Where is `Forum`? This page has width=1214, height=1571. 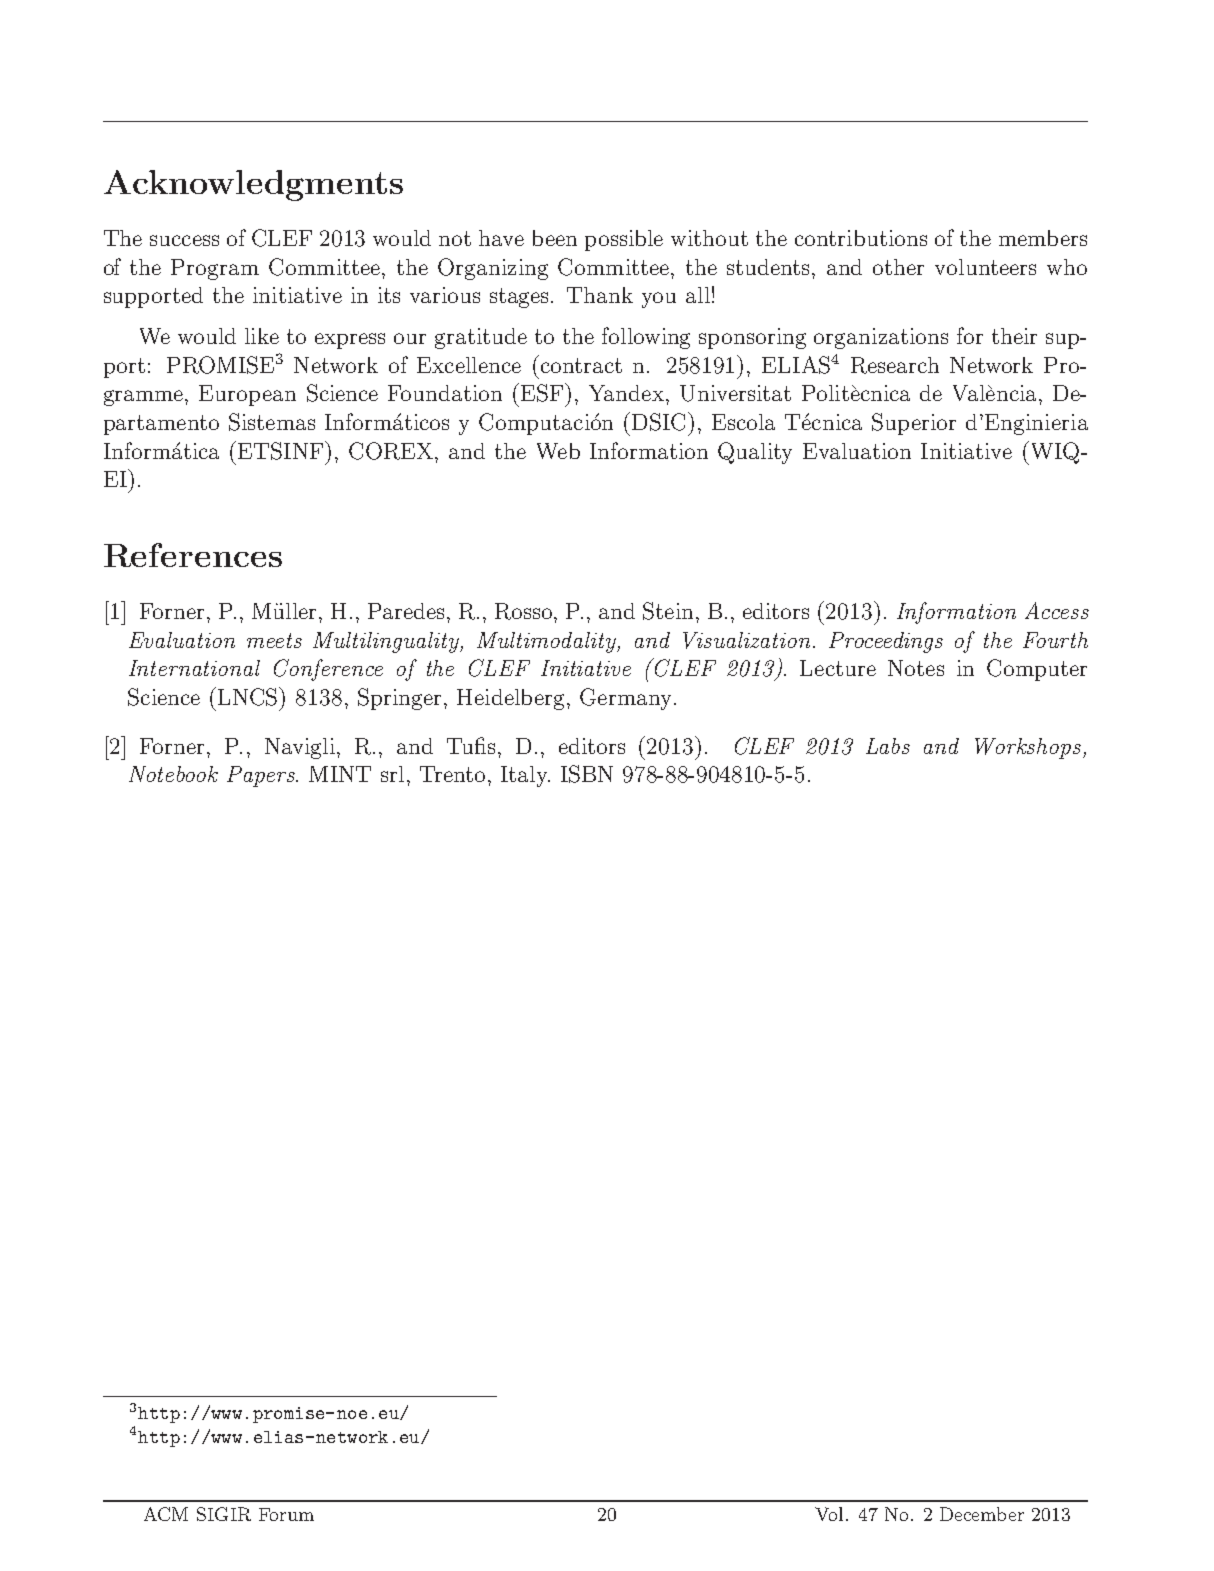
Forum is located at coordinates (286, 1514).
